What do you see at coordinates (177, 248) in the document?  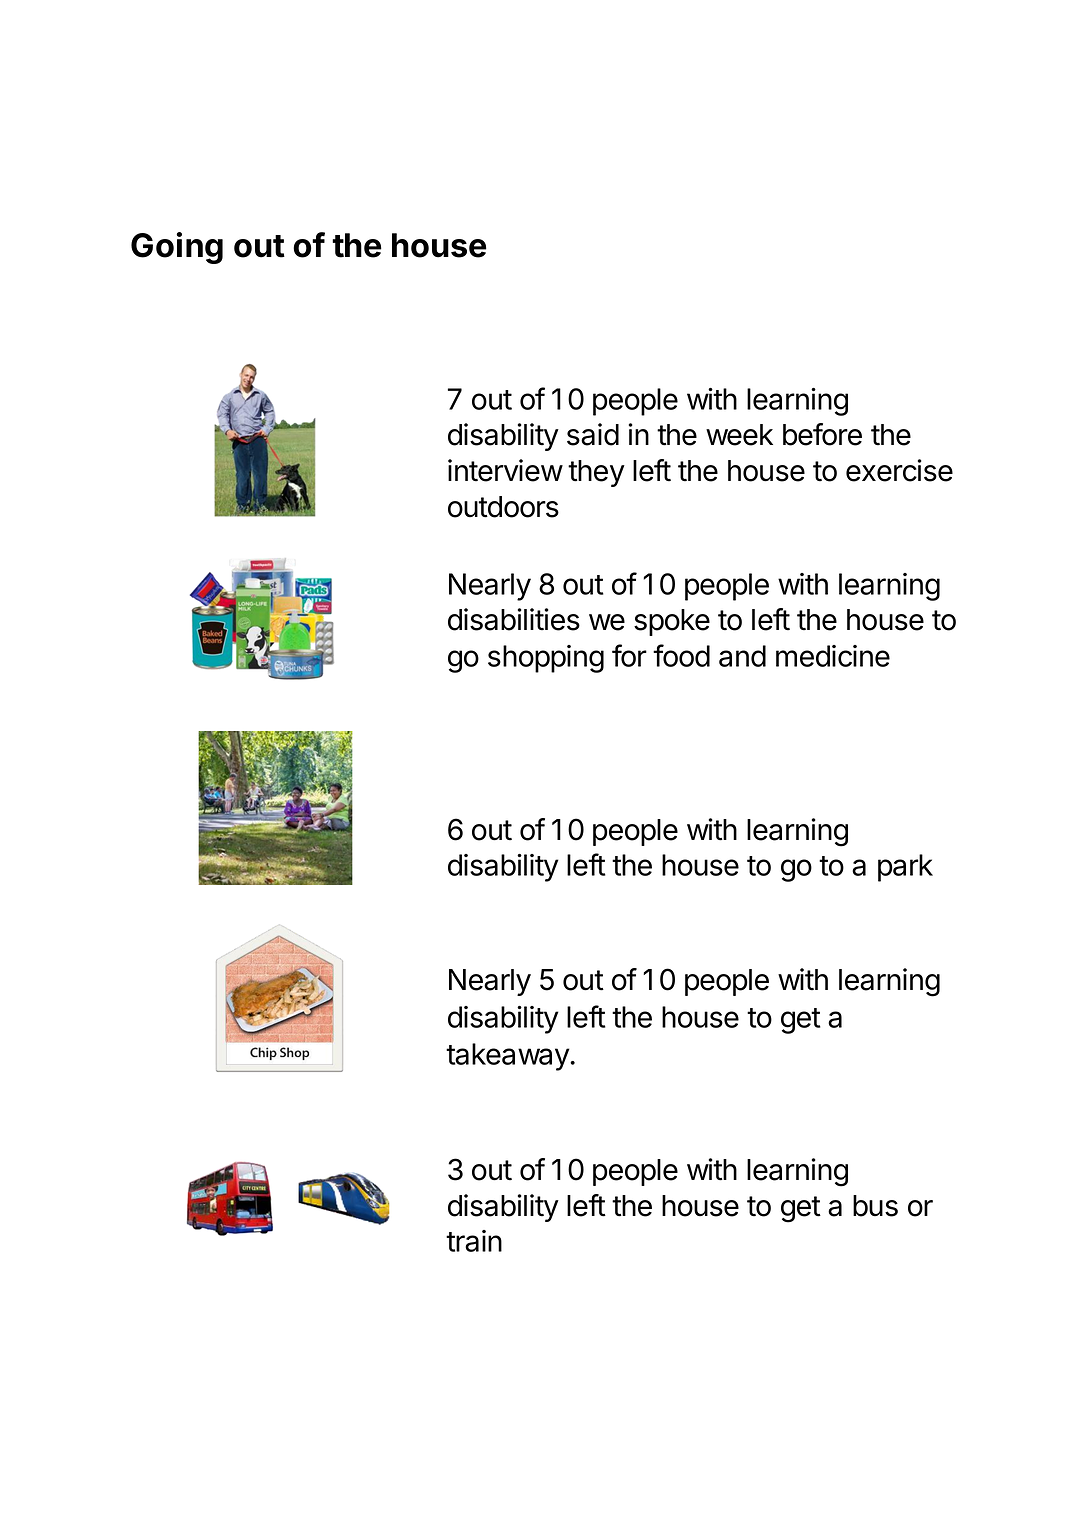 I see `Going` at bounding box center [177, 248].
